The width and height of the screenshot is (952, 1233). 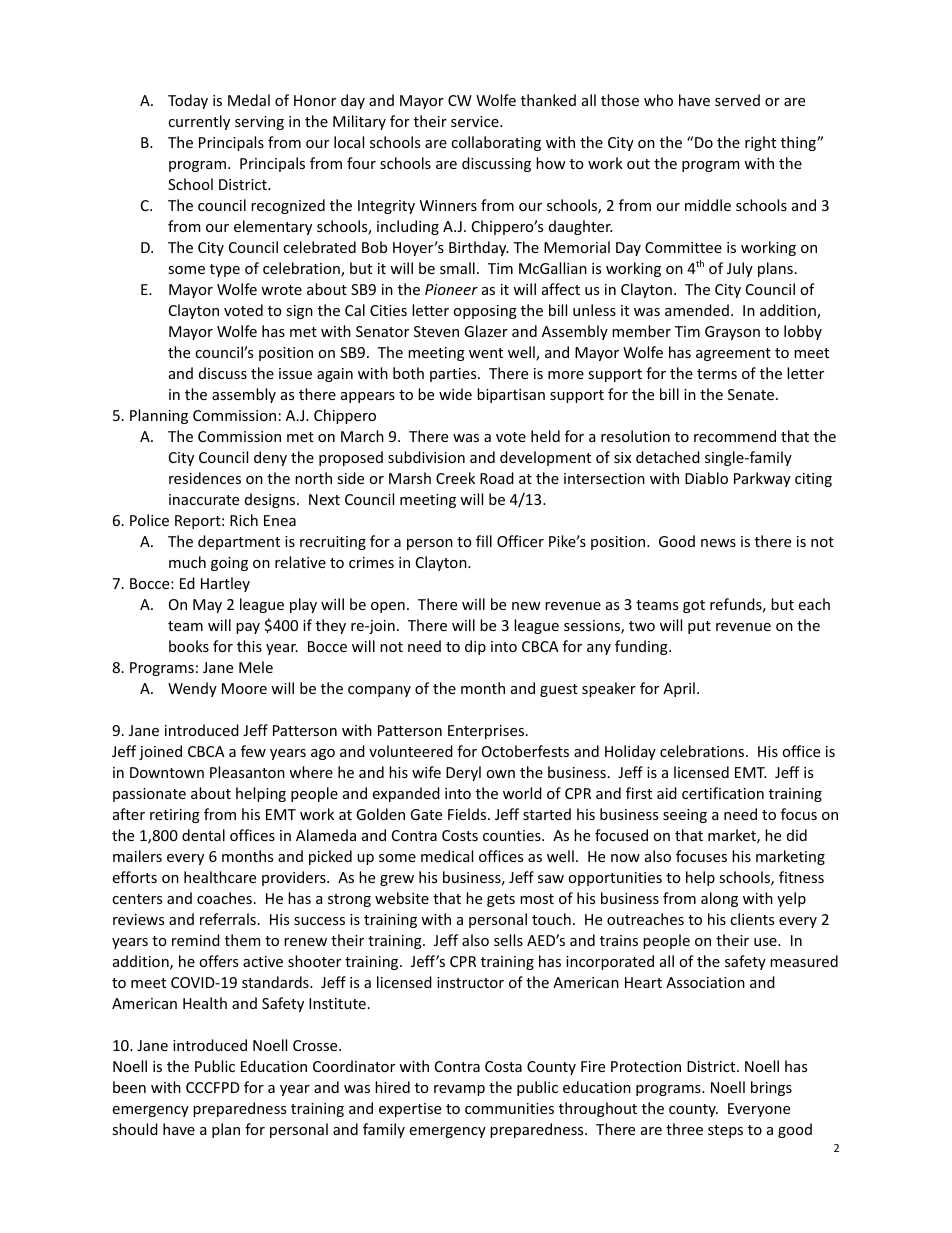 What do you see at coordinates (760, 143) in the screenshot?
I see `right` at bounding box center [760, 143].
